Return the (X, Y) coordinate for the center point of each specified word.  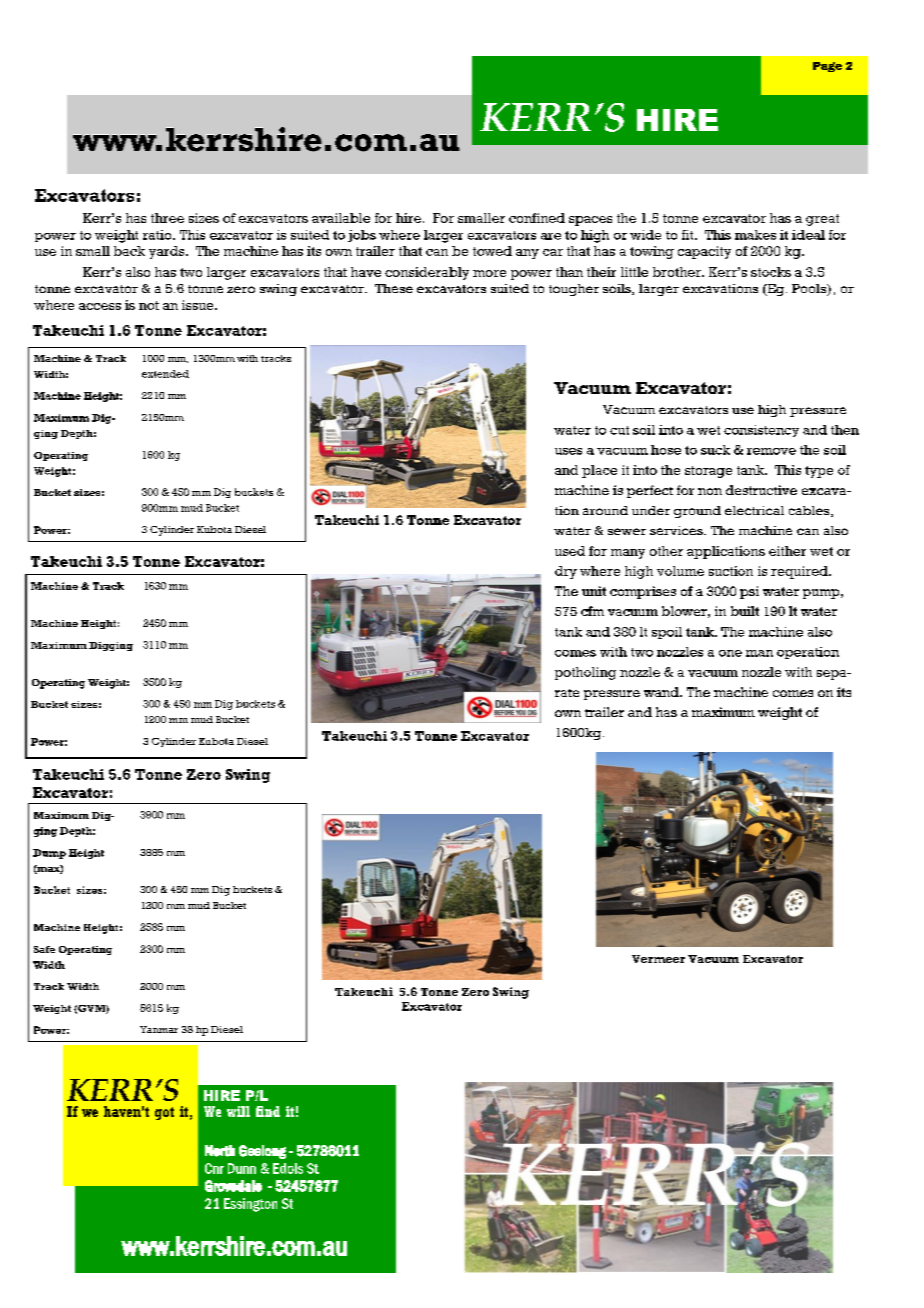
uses (568, 451)
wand (662, 692)
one (730, 653)
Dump (49, 854)
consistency (761, 431)
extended (165, 374)
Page (827, 67)
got (164, 1113)
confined (537, 218)
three (167, 218)
